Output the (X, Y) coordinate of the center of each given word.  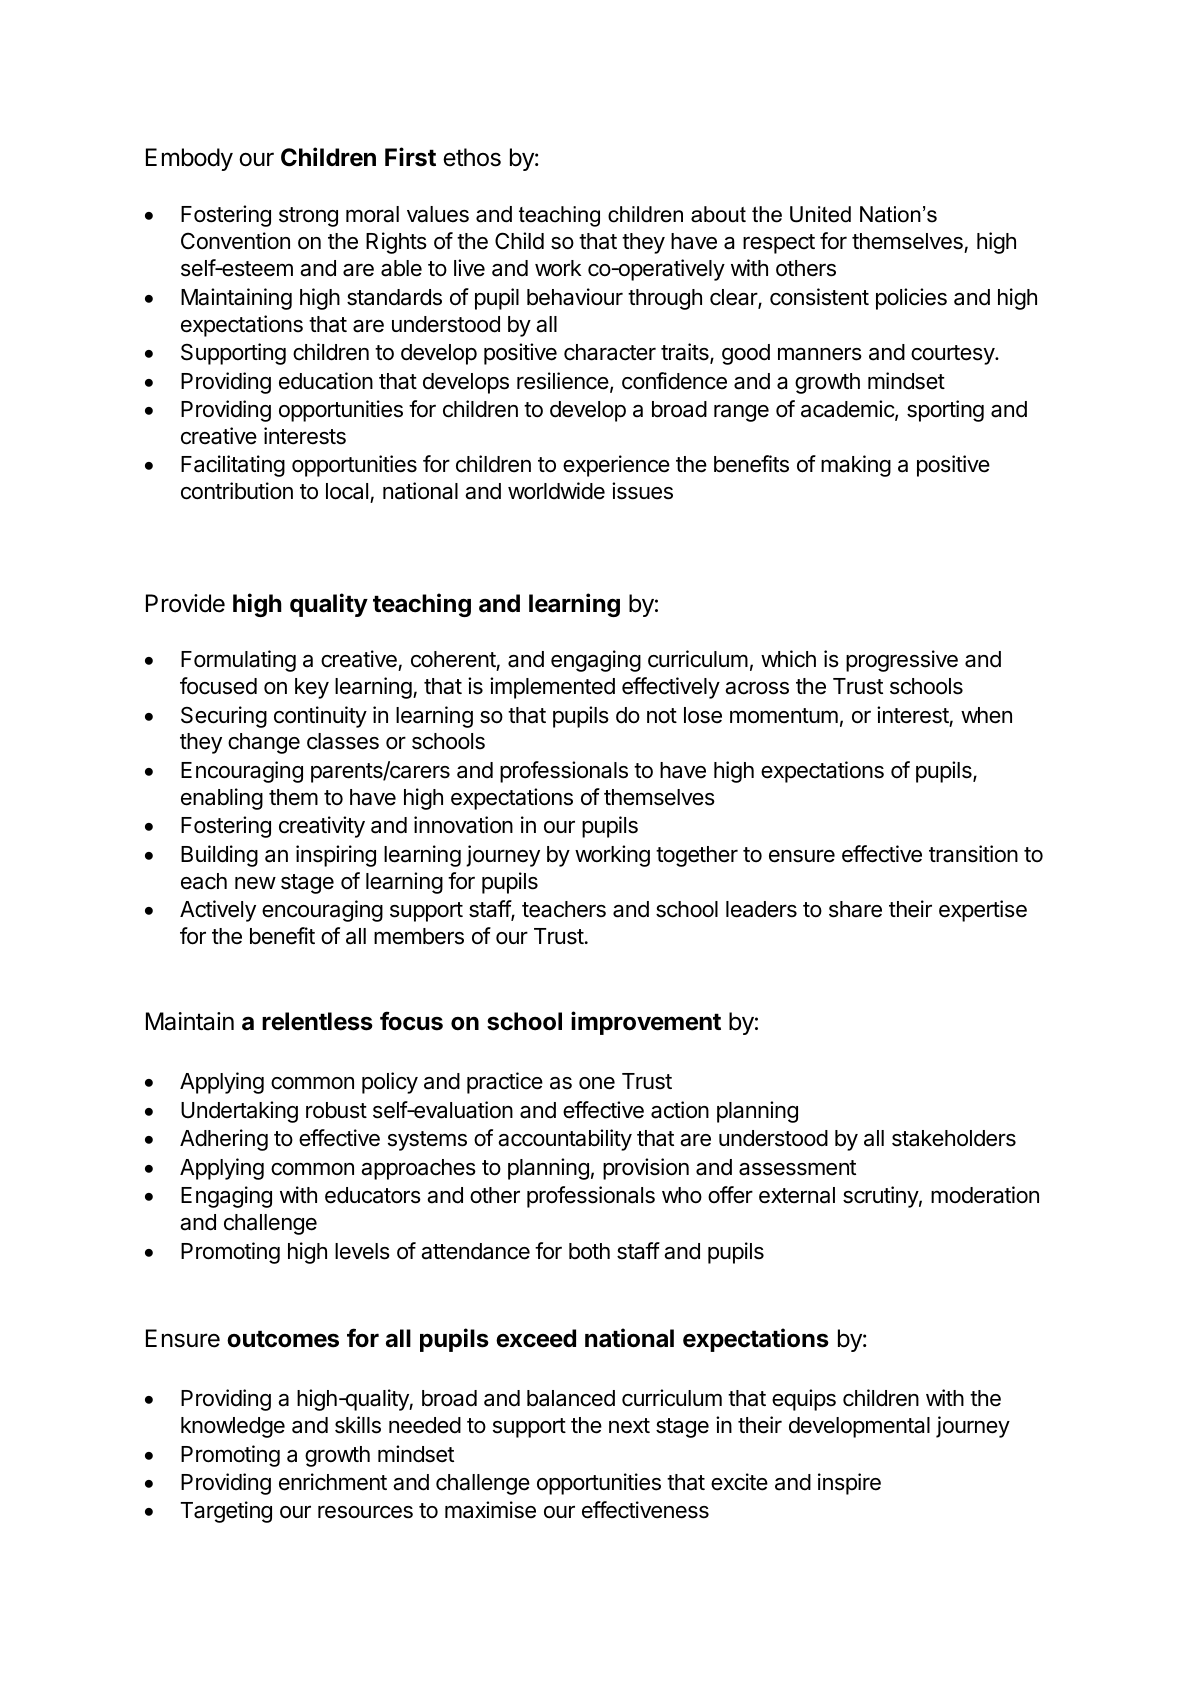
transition (973, 854)
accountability (565, 1140)
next (629, 1426)
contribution (237, 491)
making (856, 466)
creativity (322, 827)
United (820, 214)
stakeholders (954, 1138)
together (697, 856)
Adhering (224, 1140)
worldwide (556, 491)
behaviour (575, 297)
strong (308, 217)
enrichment (333, 1482)
